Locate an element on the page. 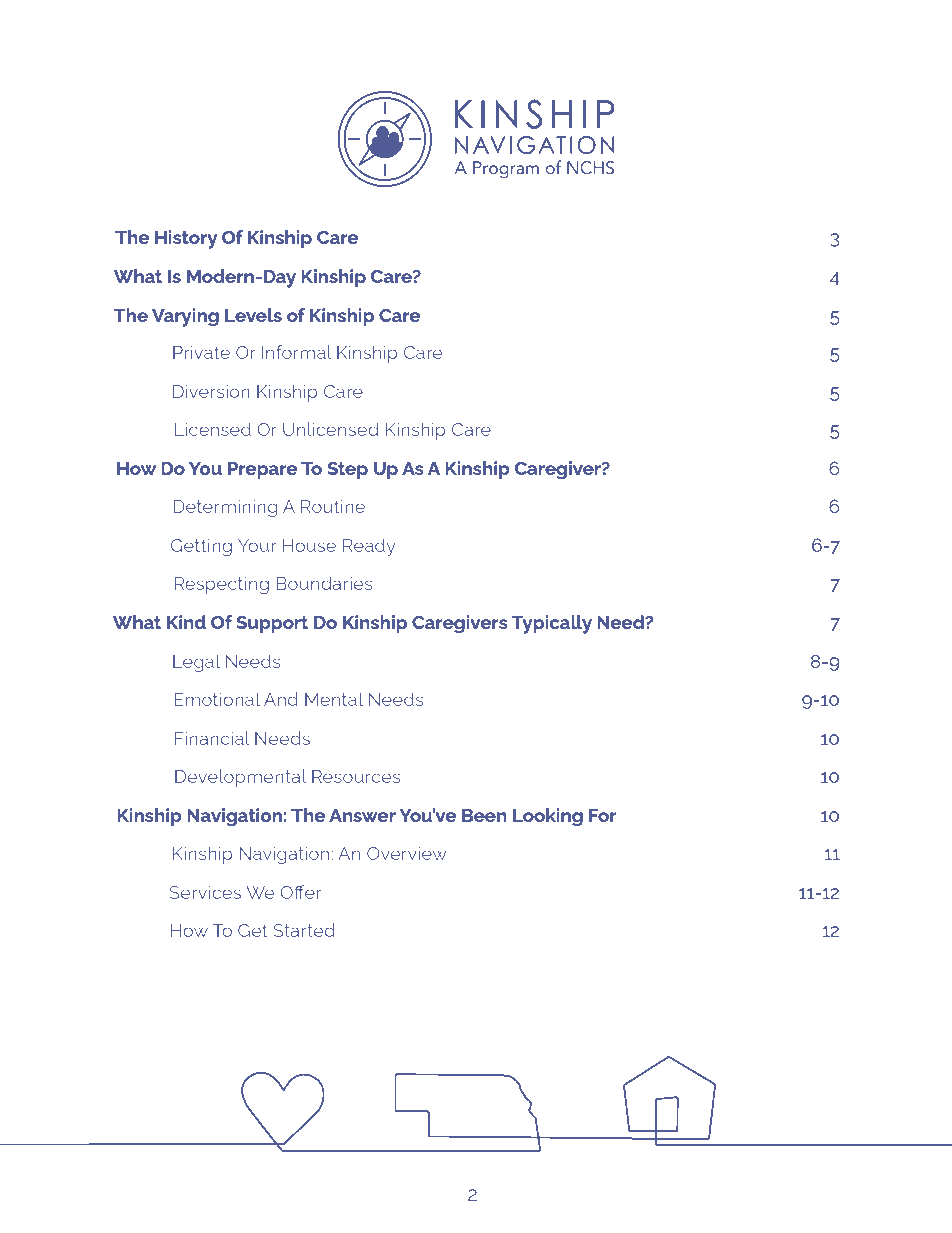 This page has width=952, height=1233. Ready is located at coordinates (369, 547).
